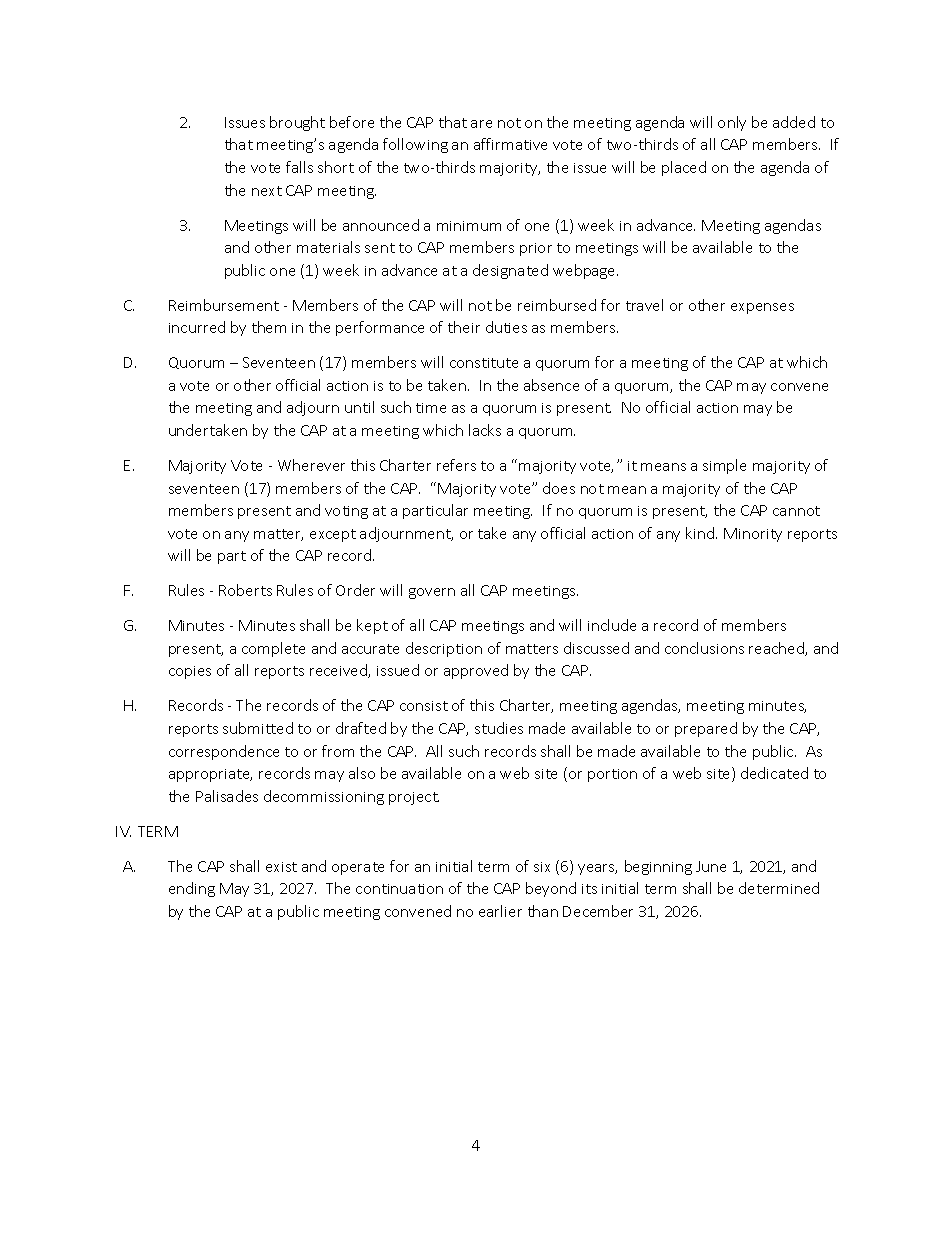 The width and height of the document is (952, 1233). Describe the element at coordinates (333, 535) in the document. I see `except` at that location.
